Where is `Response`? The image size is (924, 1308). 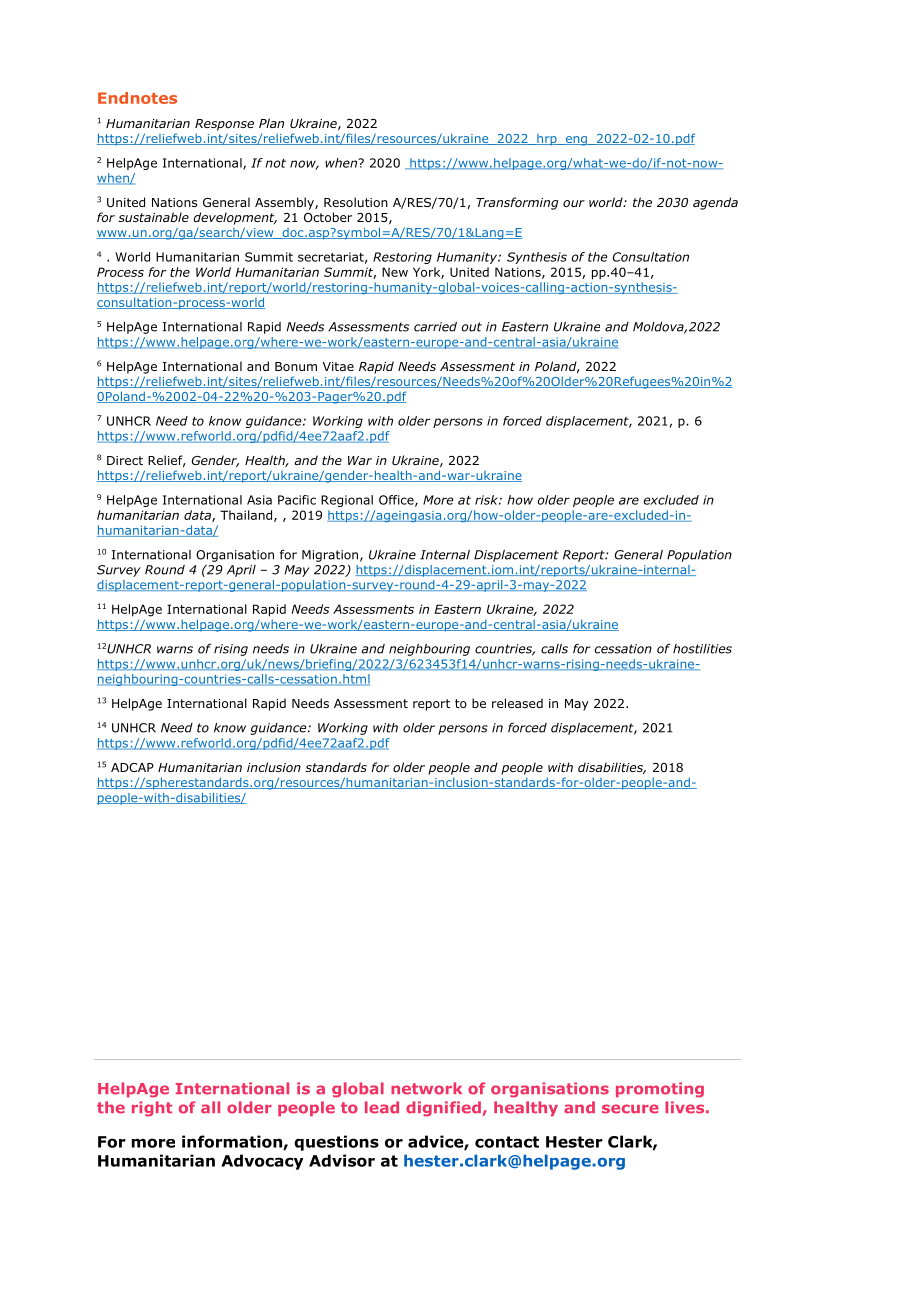
Response is located at coordinates (224, 125).
